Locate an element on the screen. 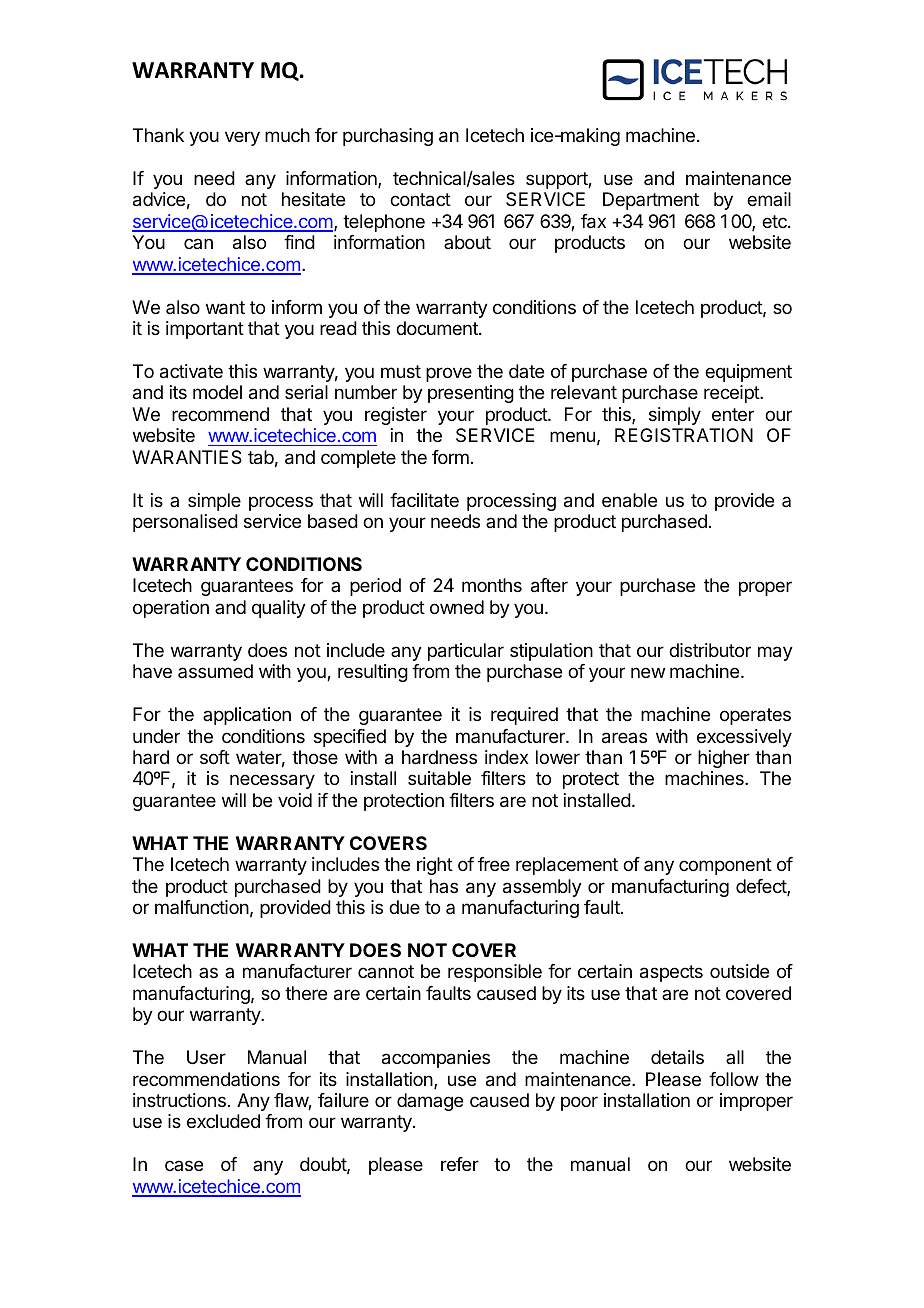 The height and width of the screenshot is (1308, 924). contact is located at coordinates (420, 200).
